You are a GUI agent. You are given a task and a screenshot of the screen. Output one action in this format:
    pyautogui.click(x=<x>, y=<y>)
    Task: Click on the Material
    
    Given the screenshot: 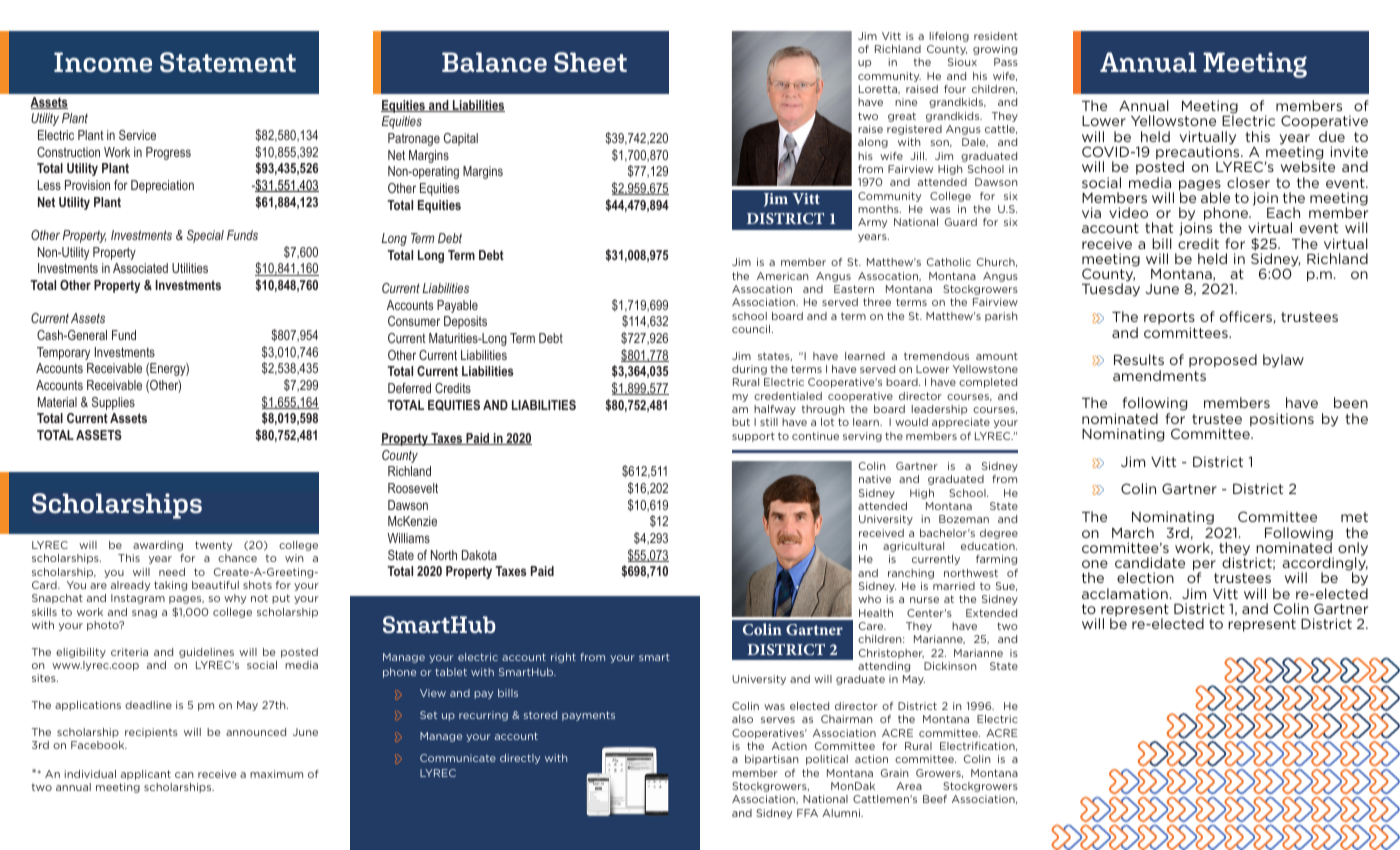 What is the action you would take?
    pyautogui.click(x=57, y=402)
